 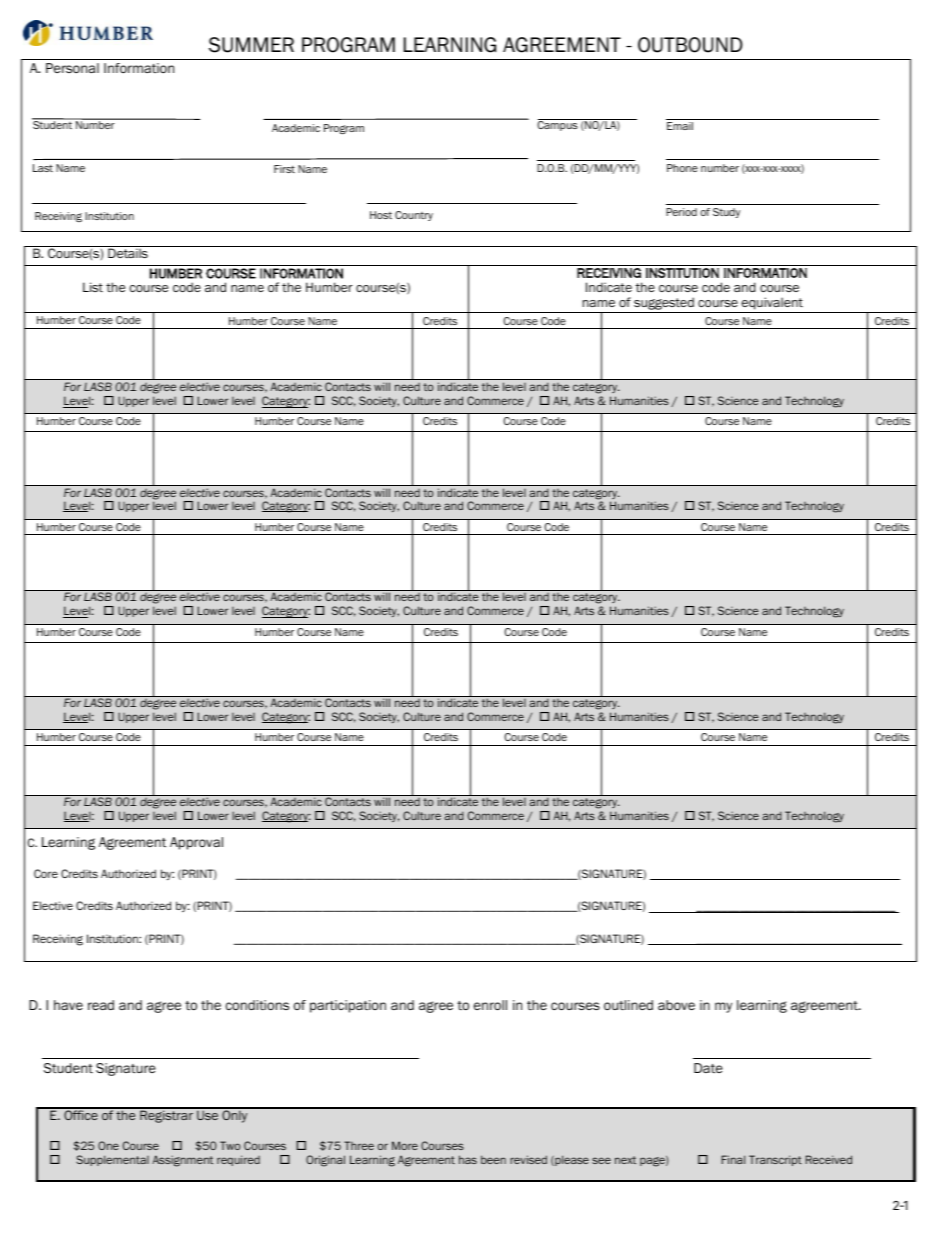 I want to click on SUMMER, so click(x=251, y=45).
